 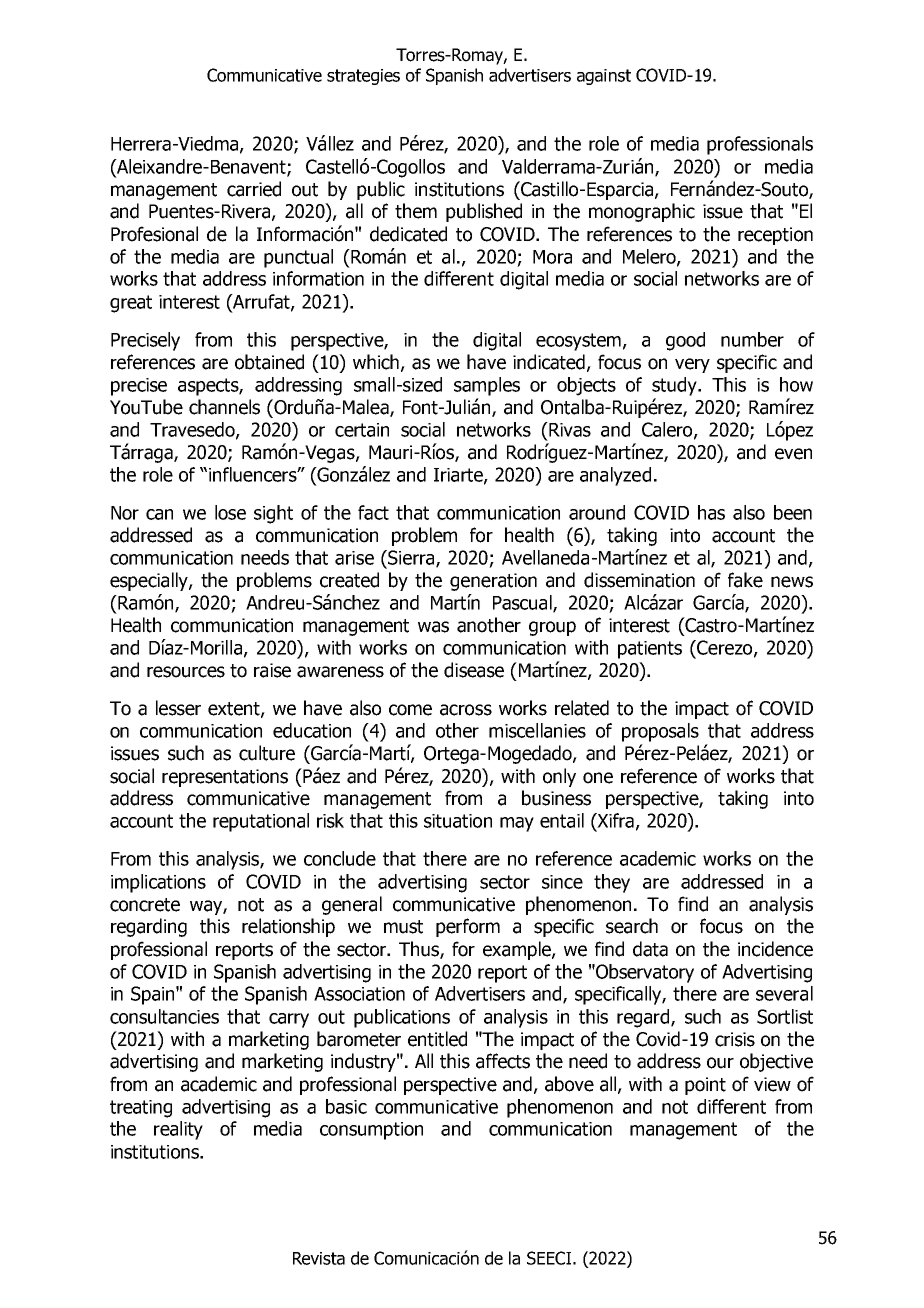 I want to click on consumption, so click(x=371, y=1131).
